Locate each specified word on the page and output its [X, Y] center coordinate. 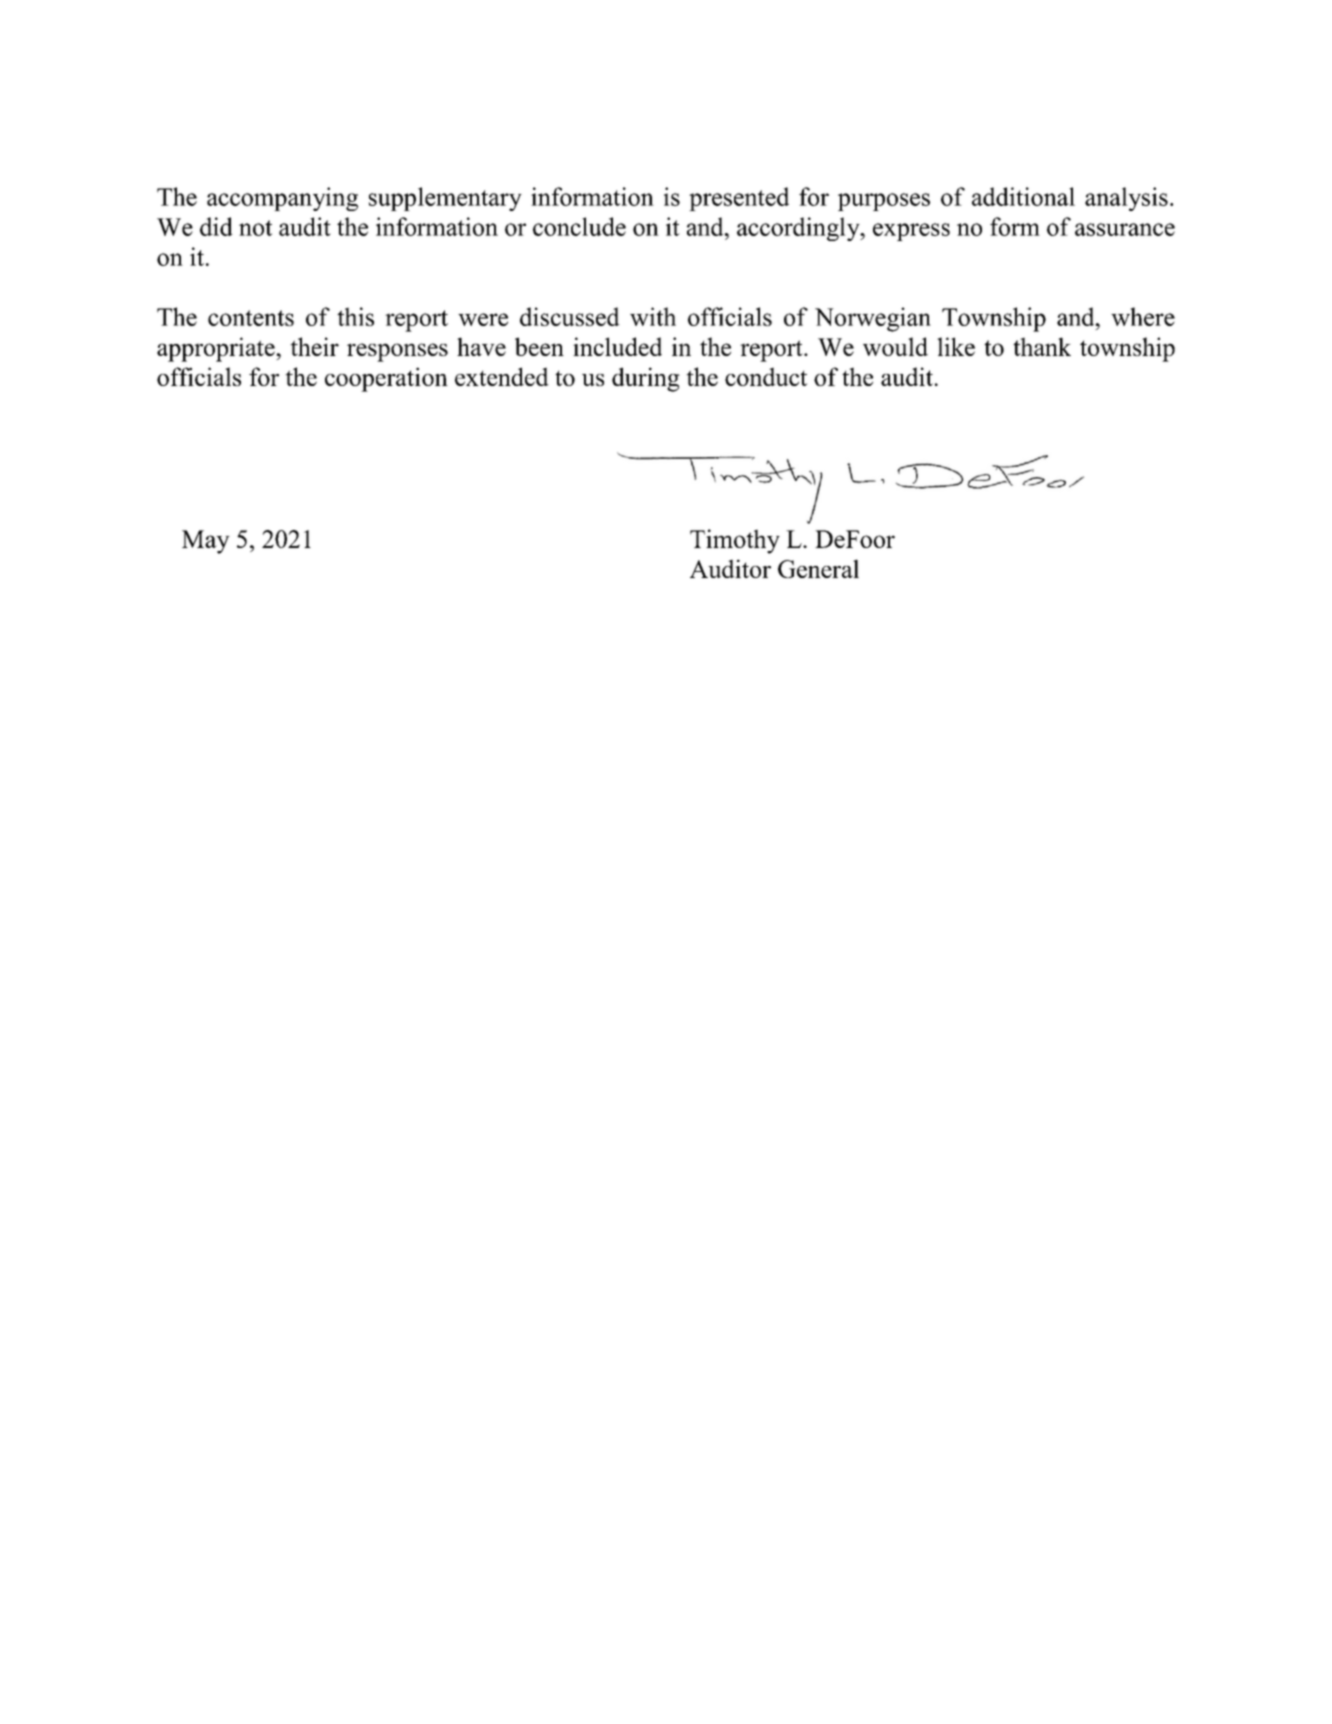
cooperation [386, 379]
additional [1023, 196]
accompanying [282, 199]
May [206, 542]
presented [739, 199]
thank [1042, 346]
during [646, 379]
